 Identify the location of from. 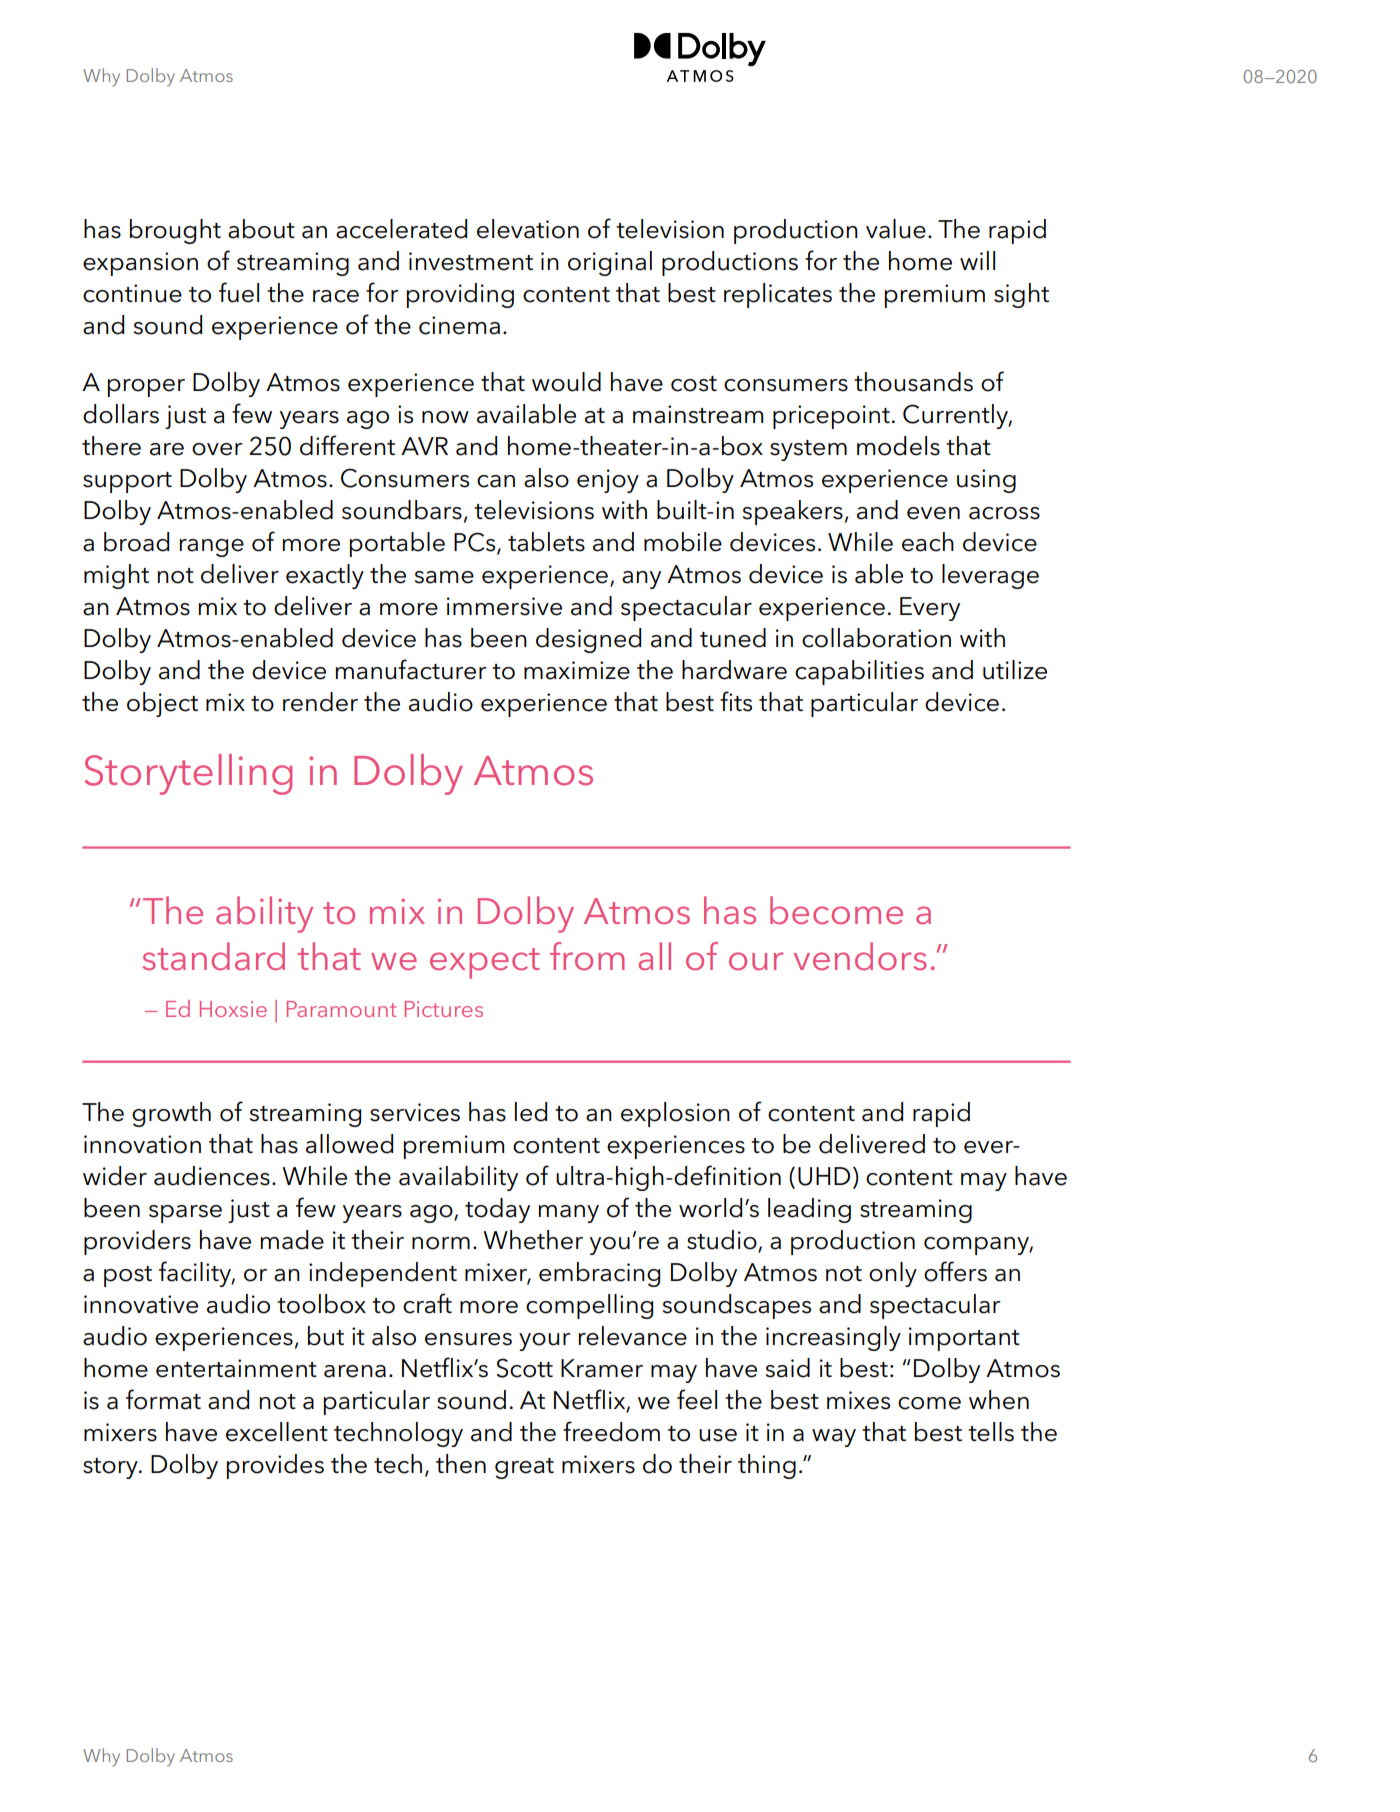
(587, 956).
